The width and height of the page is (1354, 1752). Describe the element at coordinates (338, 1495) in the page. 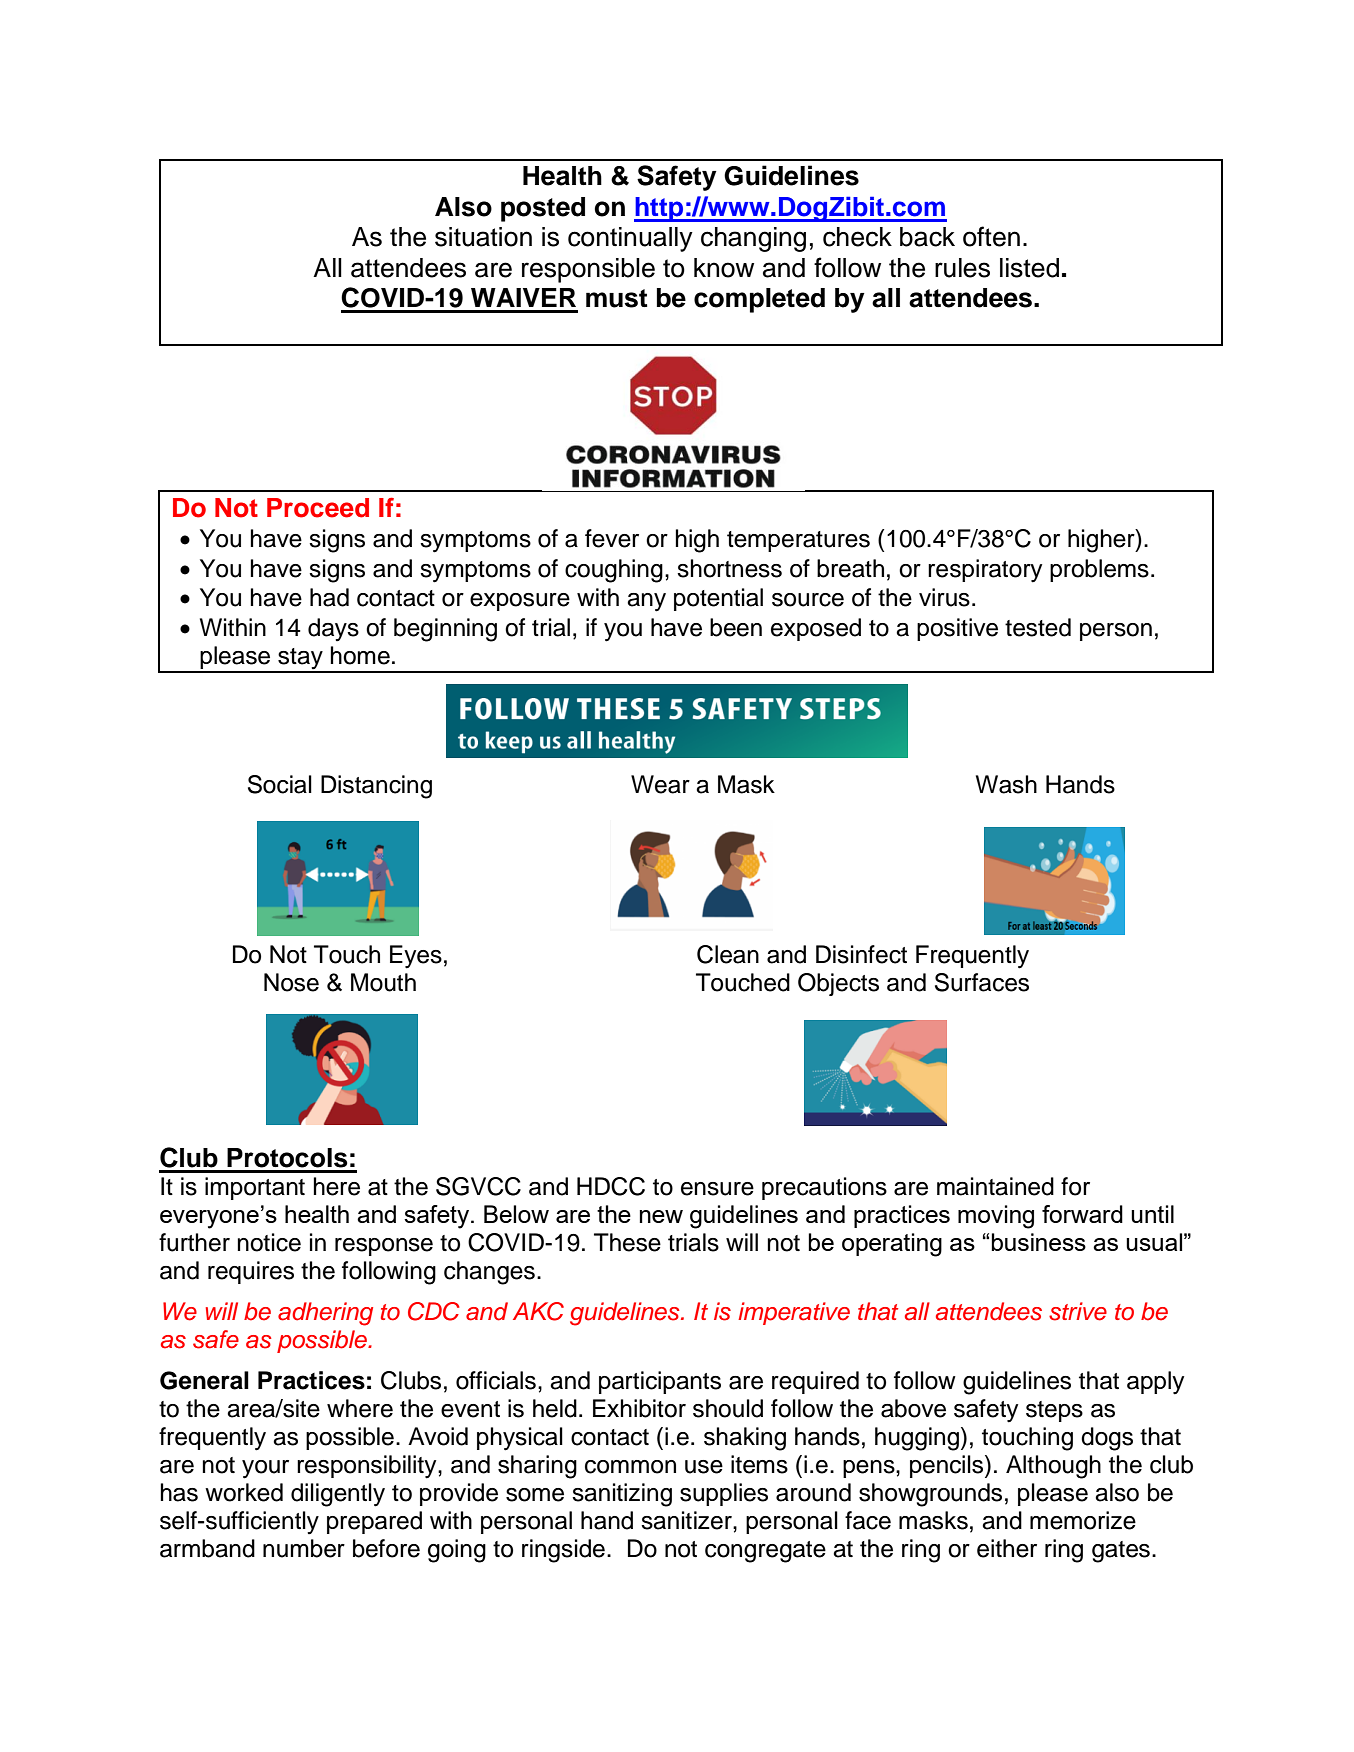

I see `diligently` at that location.
